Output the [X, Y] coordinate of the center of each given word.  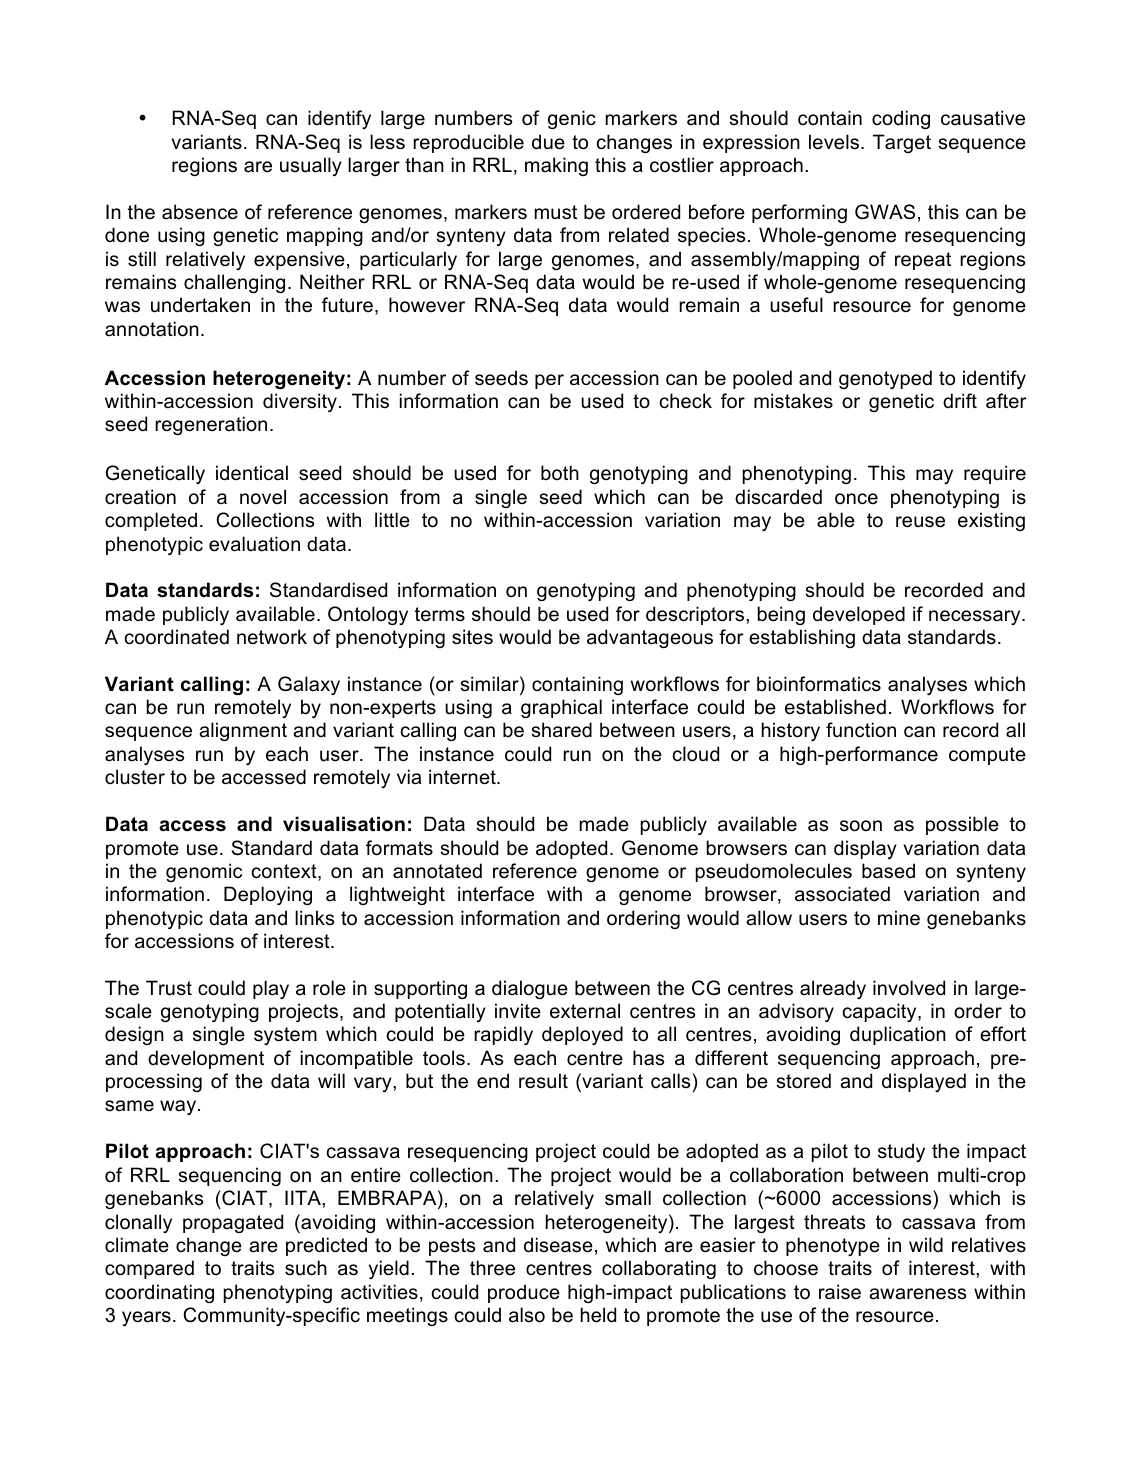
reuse [920, 522]
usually [311, 166]
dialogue [530, 989]
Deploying [268, 895]
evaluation [254, 544]
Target [902, 143]
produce [524, 1293]
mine [899, 917]
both [560, 473]
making [556, 166]
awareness [917, 1294]
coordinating [159, 1293]
